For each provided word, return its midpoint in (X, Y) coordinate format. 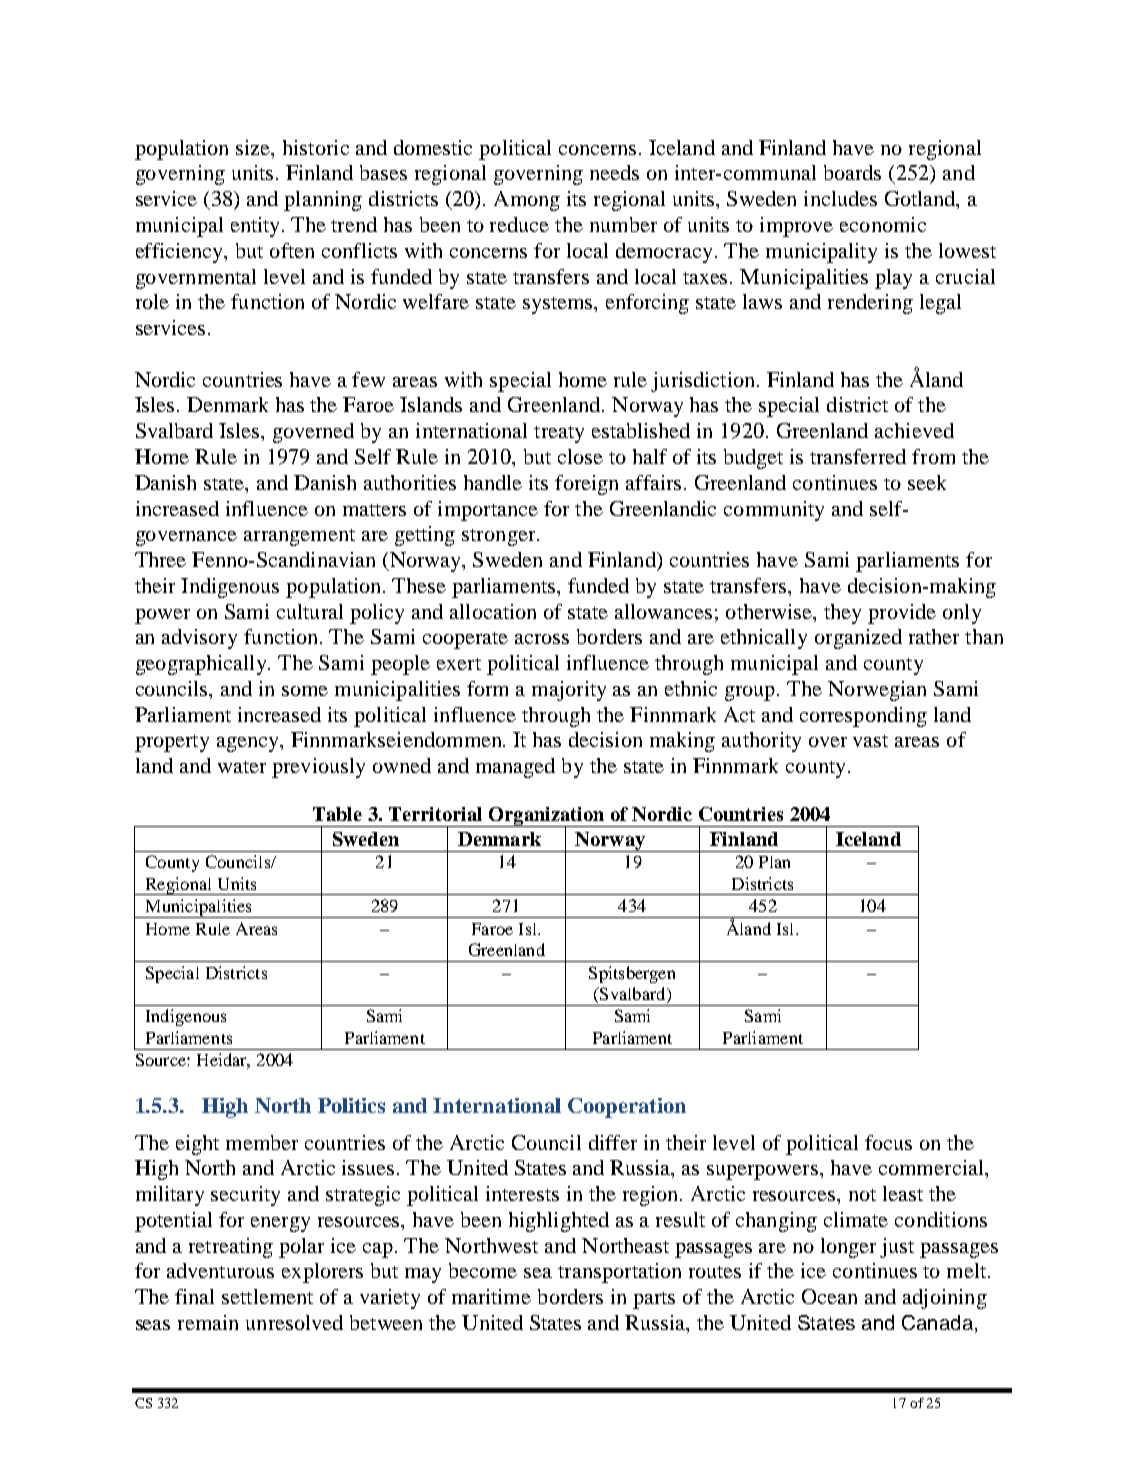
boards (852, 172)
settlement (267, 1296)
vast (870, 741)
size (254, 147)
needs (614, 172)
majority (569, 691)
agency (249, 744)
